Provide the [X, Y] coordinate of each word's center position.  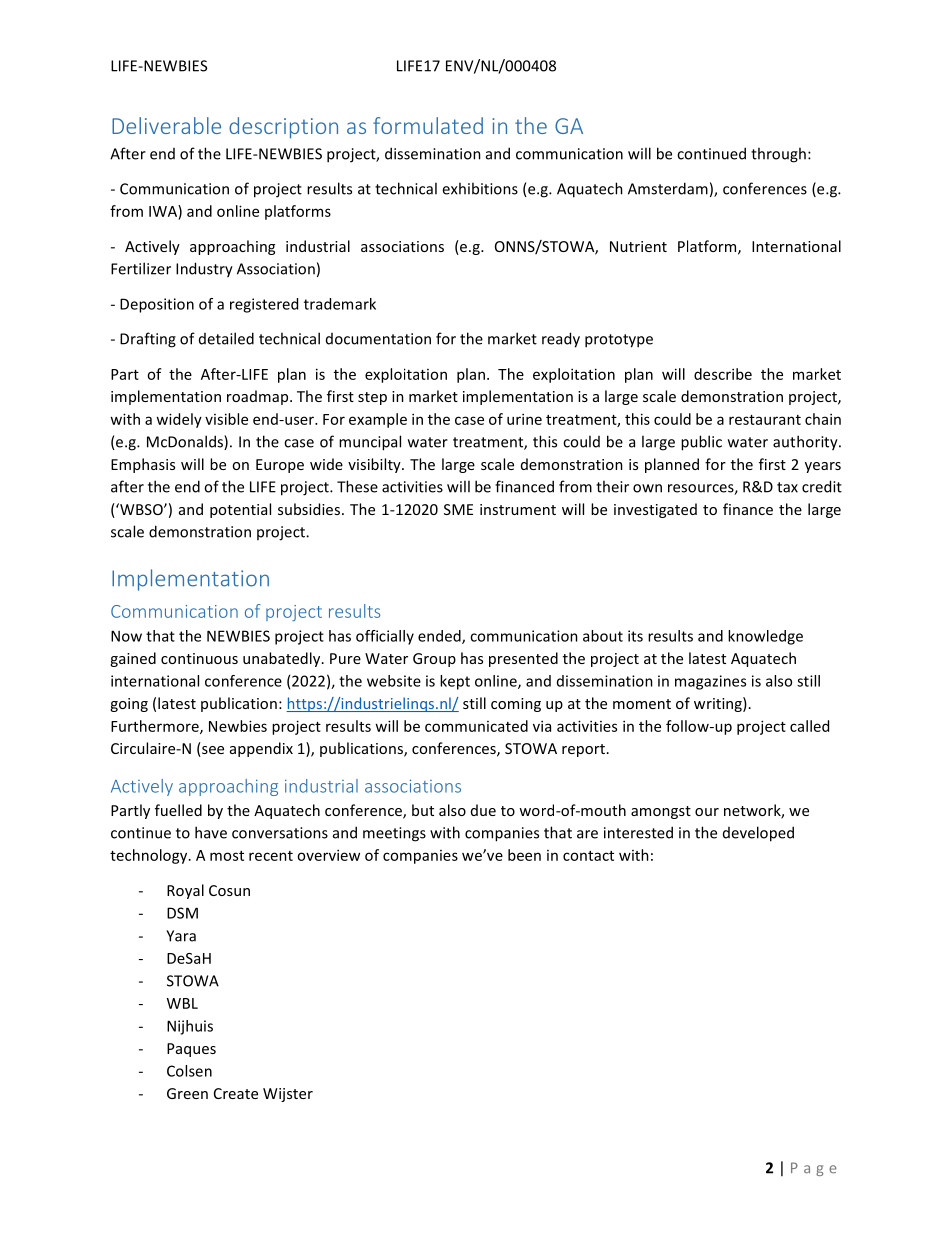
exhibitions [480, 188]
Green [187, 1093]
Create [236, 1093]
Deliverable [166, 125]
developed [758, 834]
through [778, 155]
